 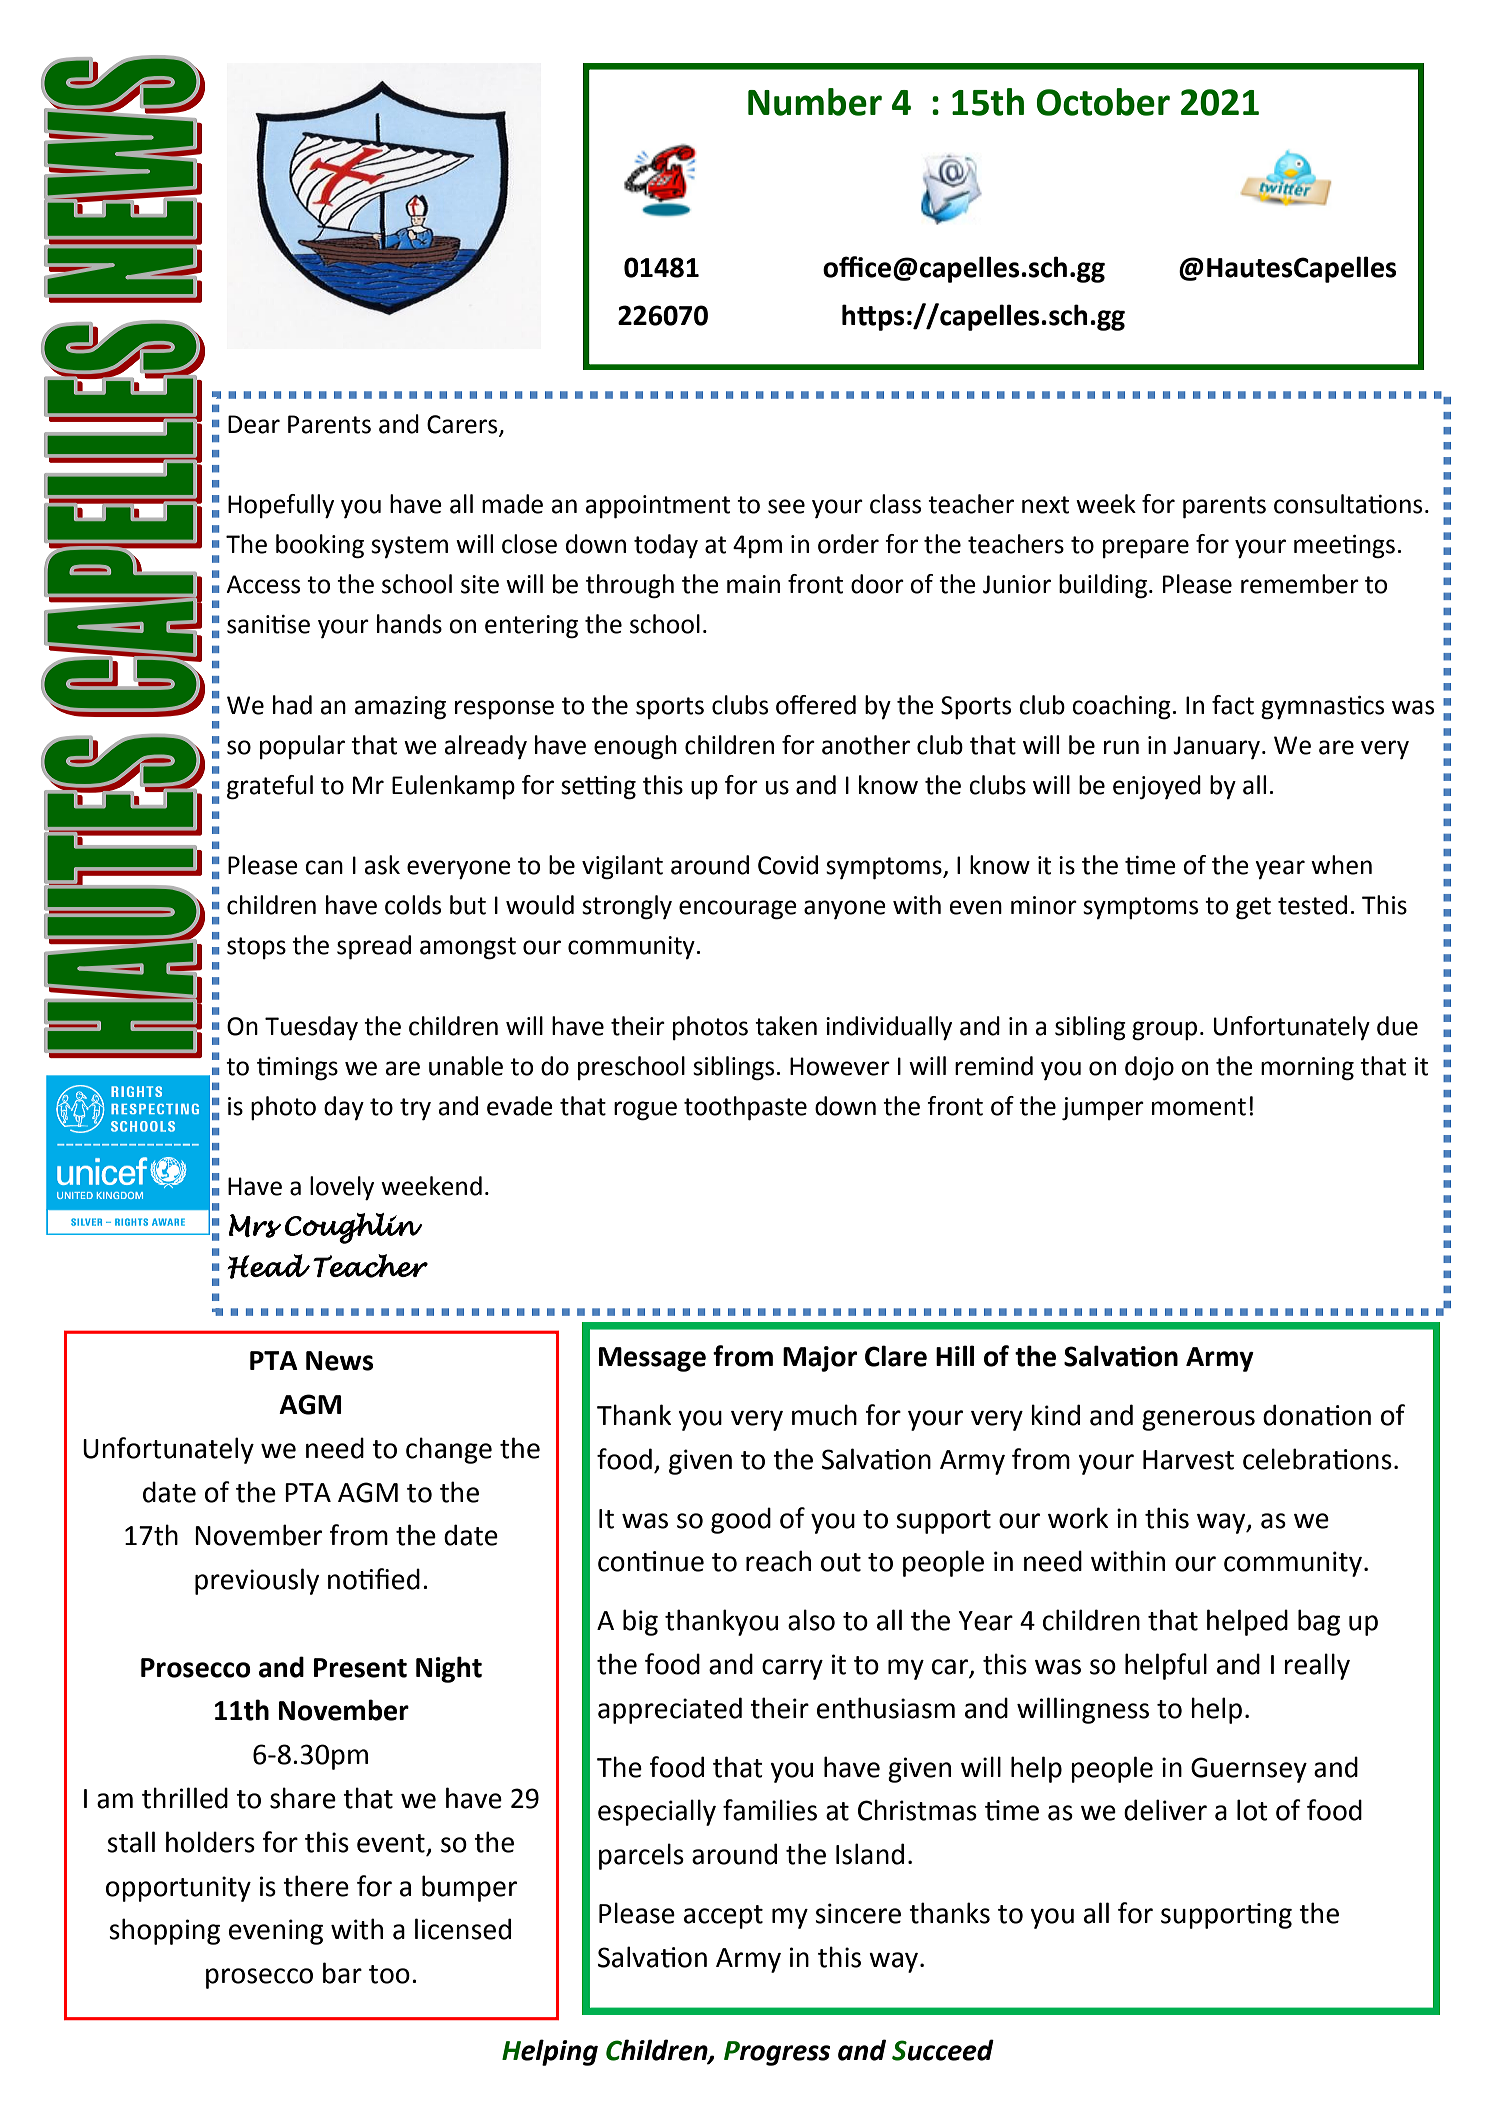 I want to click on main, so click(x=753, y=584).
